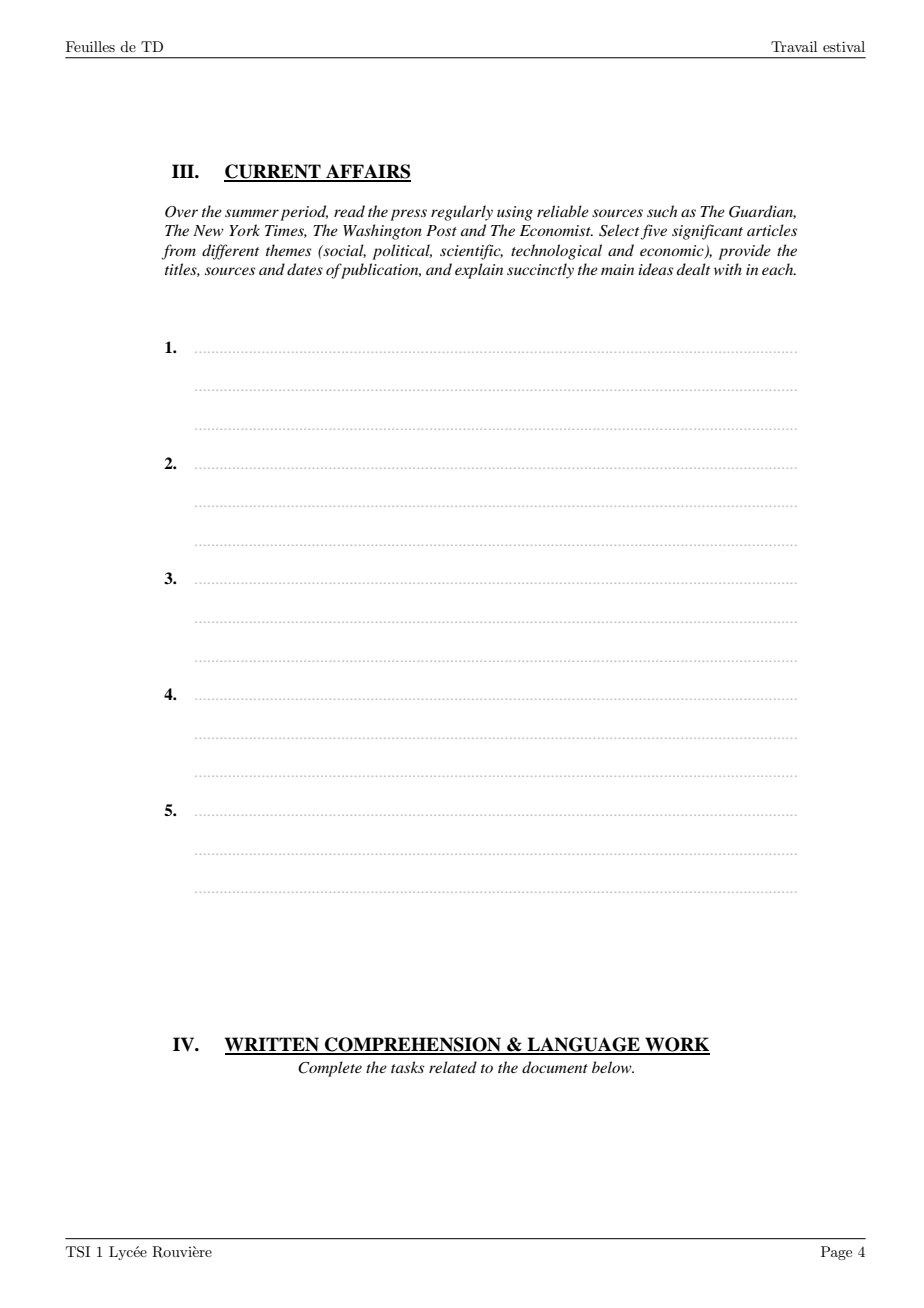 This screenshot has width=924, height=1308. Describe the element at coordinates (179, 252) in the screenshot. I see `from` at that location.
